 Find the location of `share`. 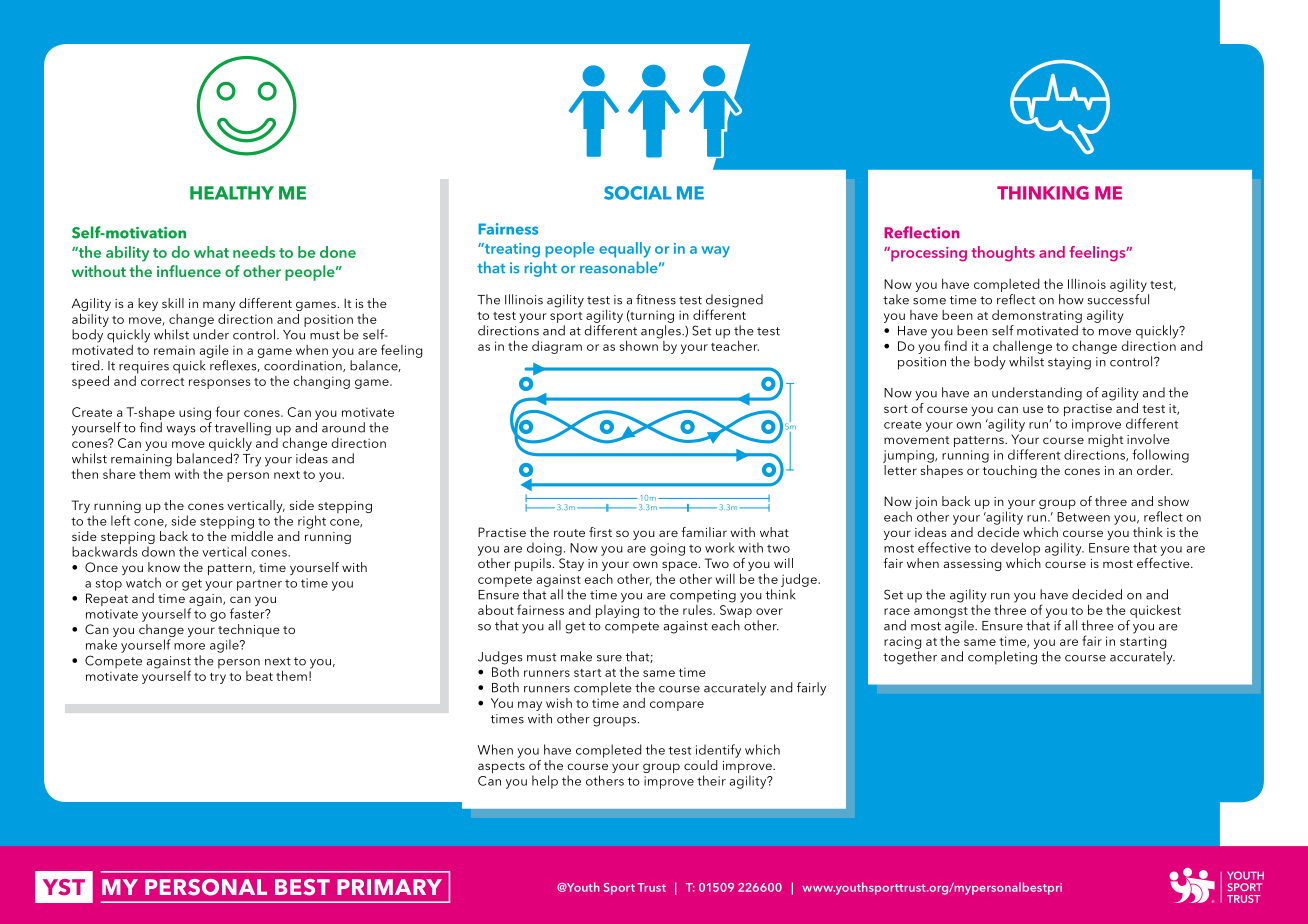

share is located at coordinates (119, 474).
